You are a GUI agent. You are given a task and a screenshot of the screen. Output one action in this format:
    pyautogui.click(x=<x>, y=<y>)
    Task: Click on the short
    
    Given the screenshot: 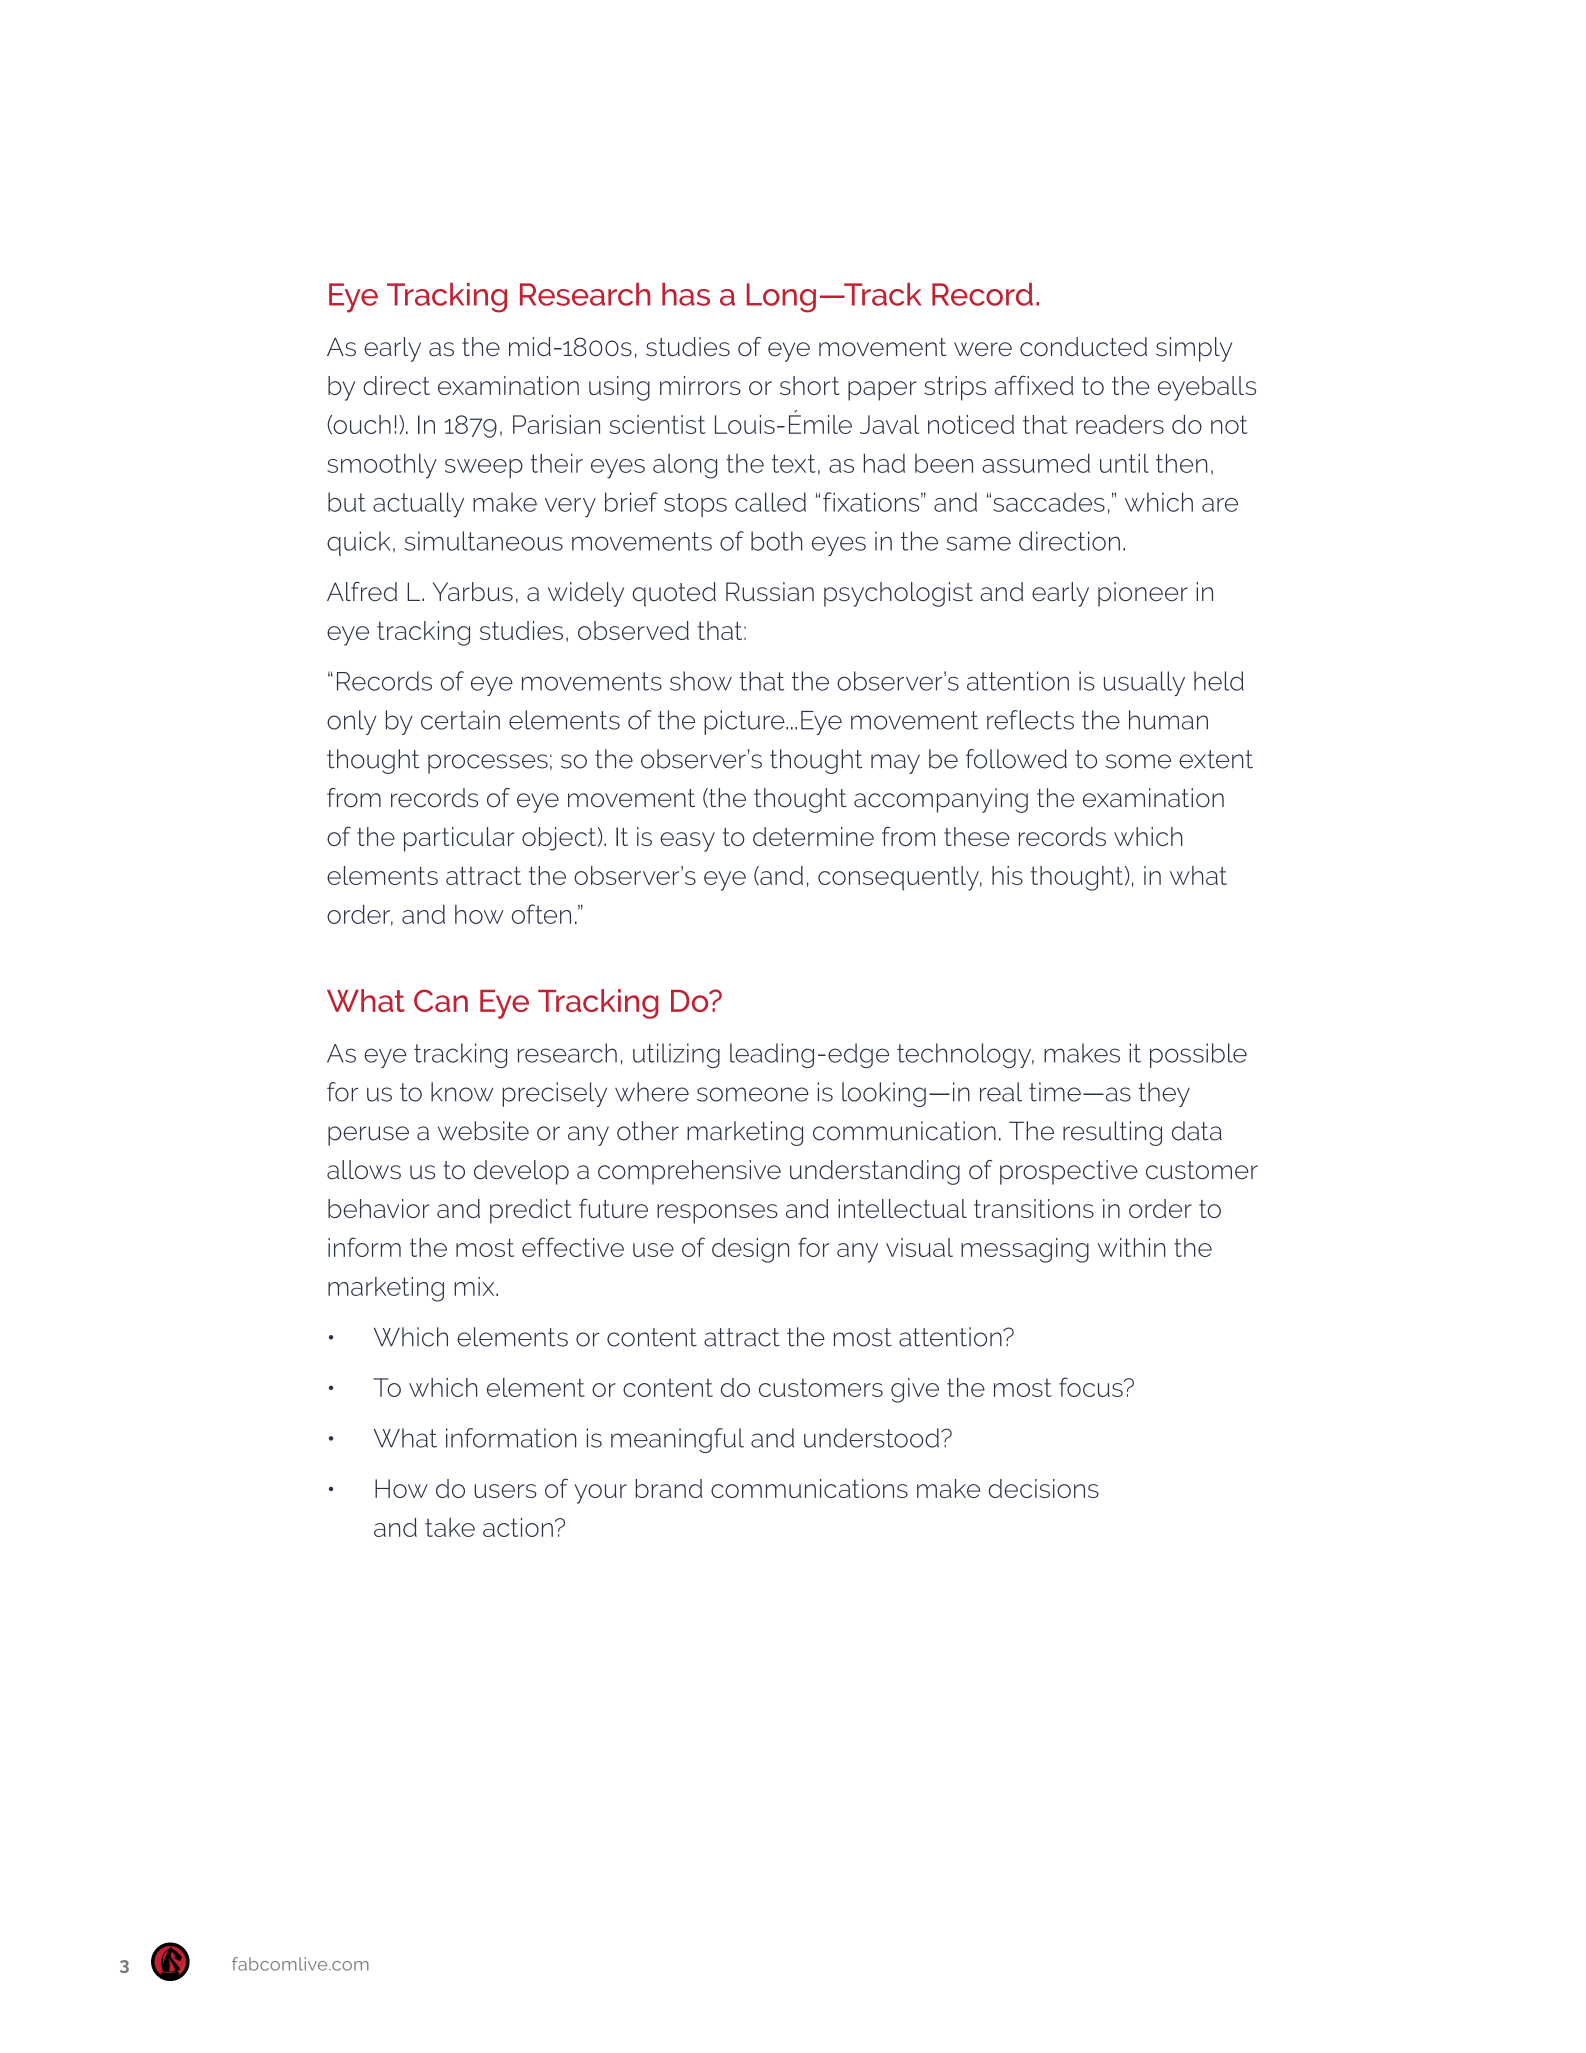 What is the action you would take?
    pyautogui.click(x=810, y=385)
